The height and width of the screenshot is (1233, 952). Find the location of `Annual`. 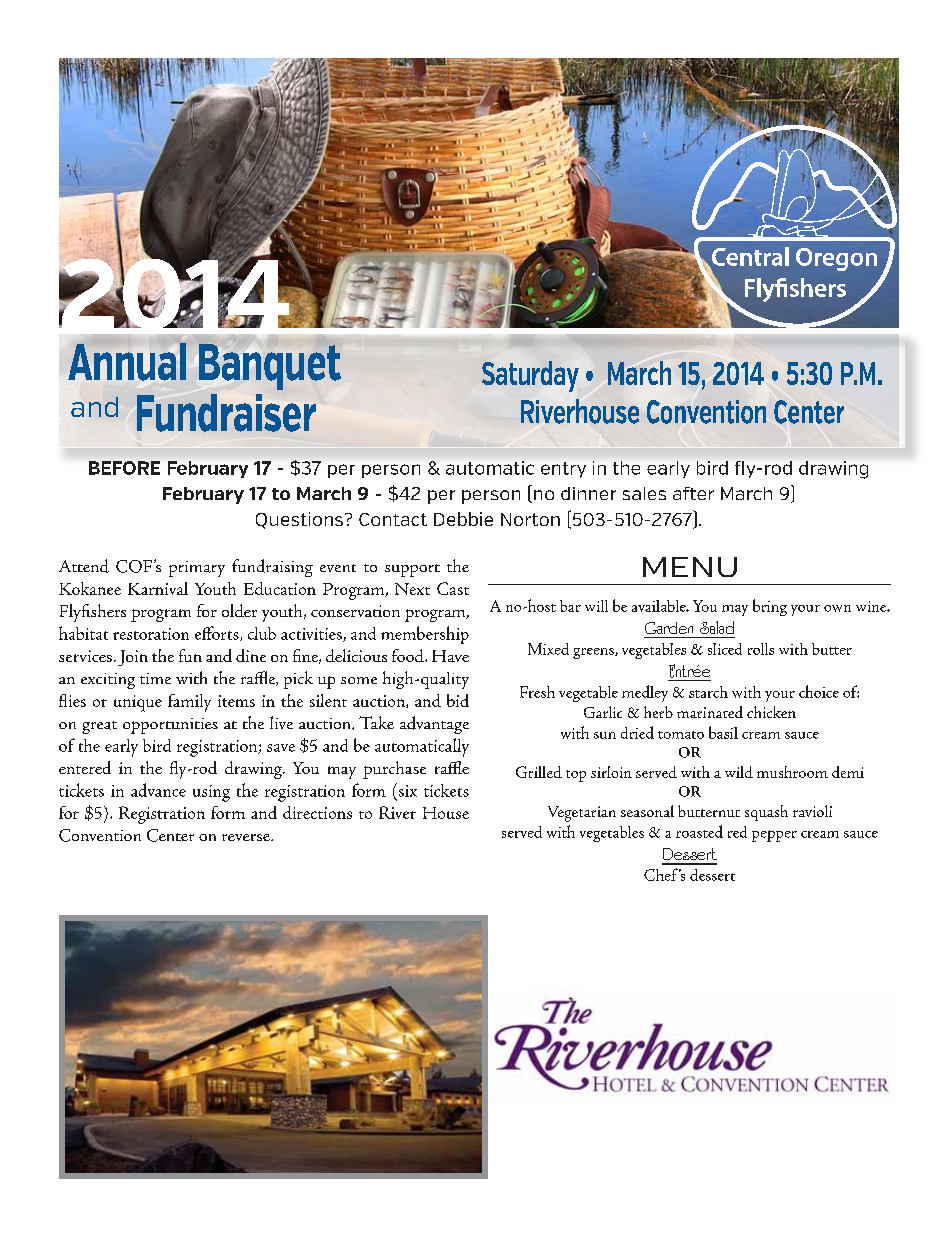

Annual is located at coordinates (127, 362).
